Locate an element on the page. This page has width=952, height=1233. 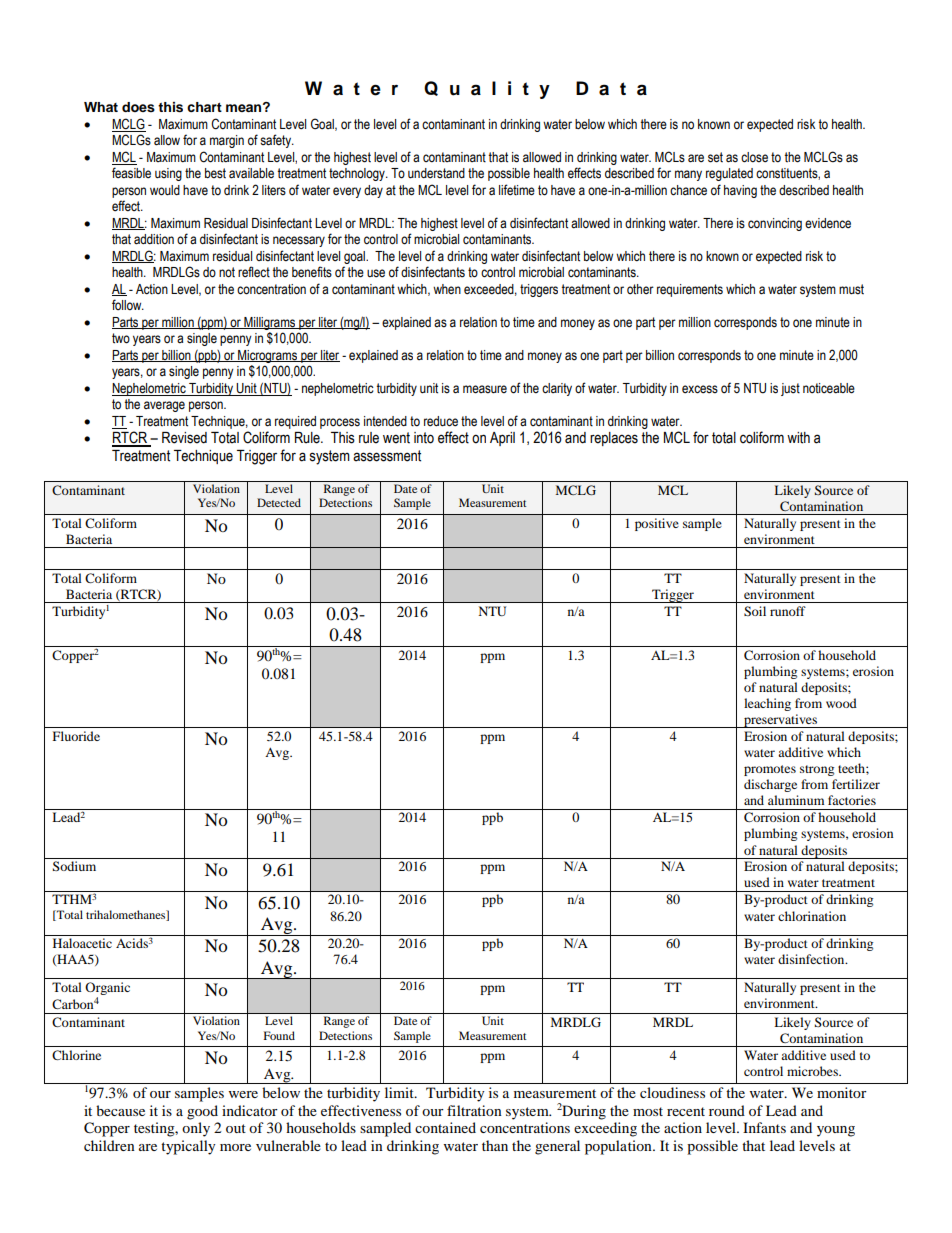
just is located at coordinates (790, 389).
